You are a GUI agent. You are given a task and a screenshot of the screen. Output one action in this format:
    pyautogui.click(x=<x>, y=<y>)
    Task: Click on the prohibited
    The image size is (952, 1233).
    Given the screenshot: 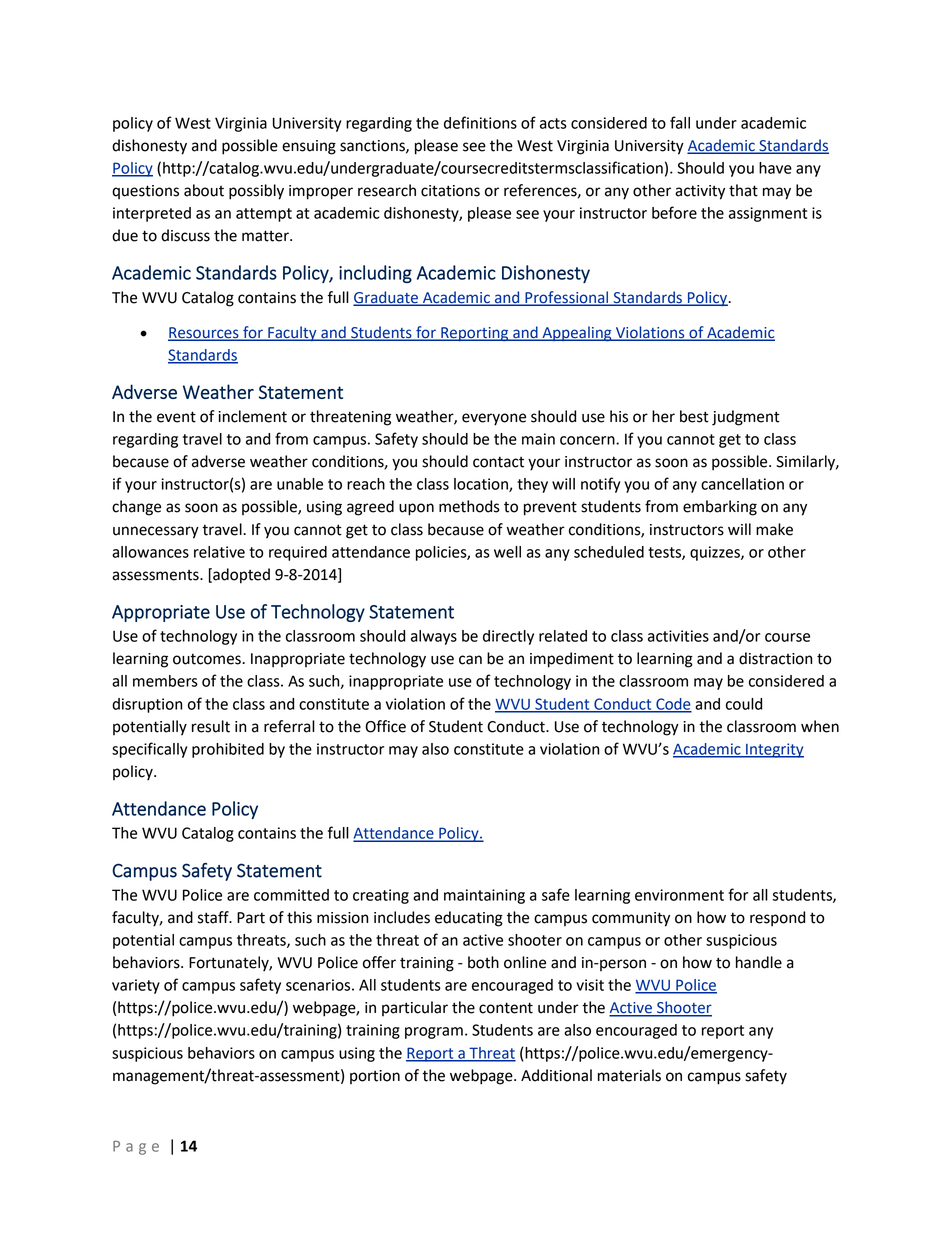 What is the action you would take?
    pyautogui.click(x=228, y=750)
